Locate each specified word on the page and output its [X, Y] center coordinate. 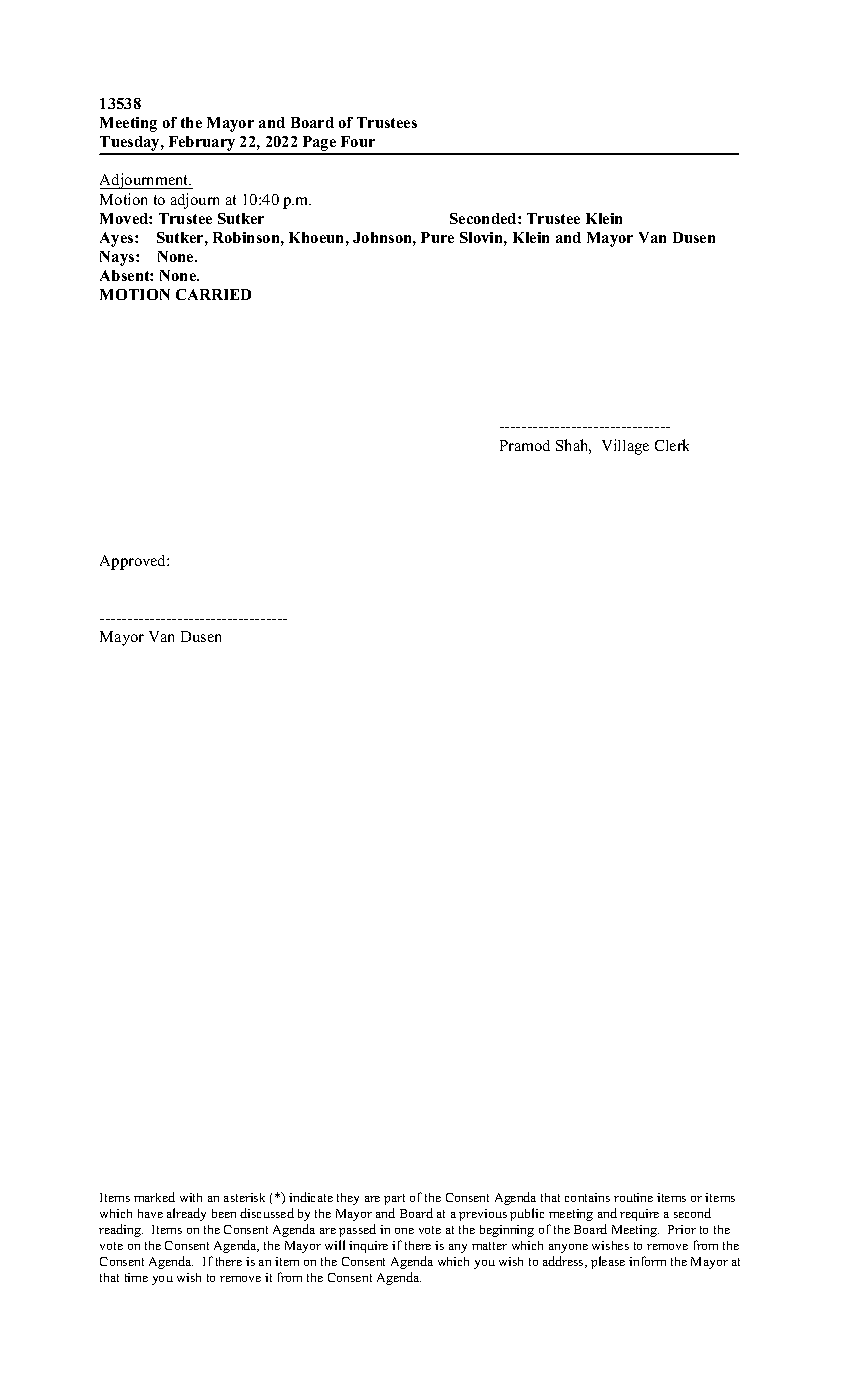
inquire [368, 1247]
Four [358, 141]
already [186, 1214]
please [608, 1262]
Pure [437, 237]
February [202, 145]
